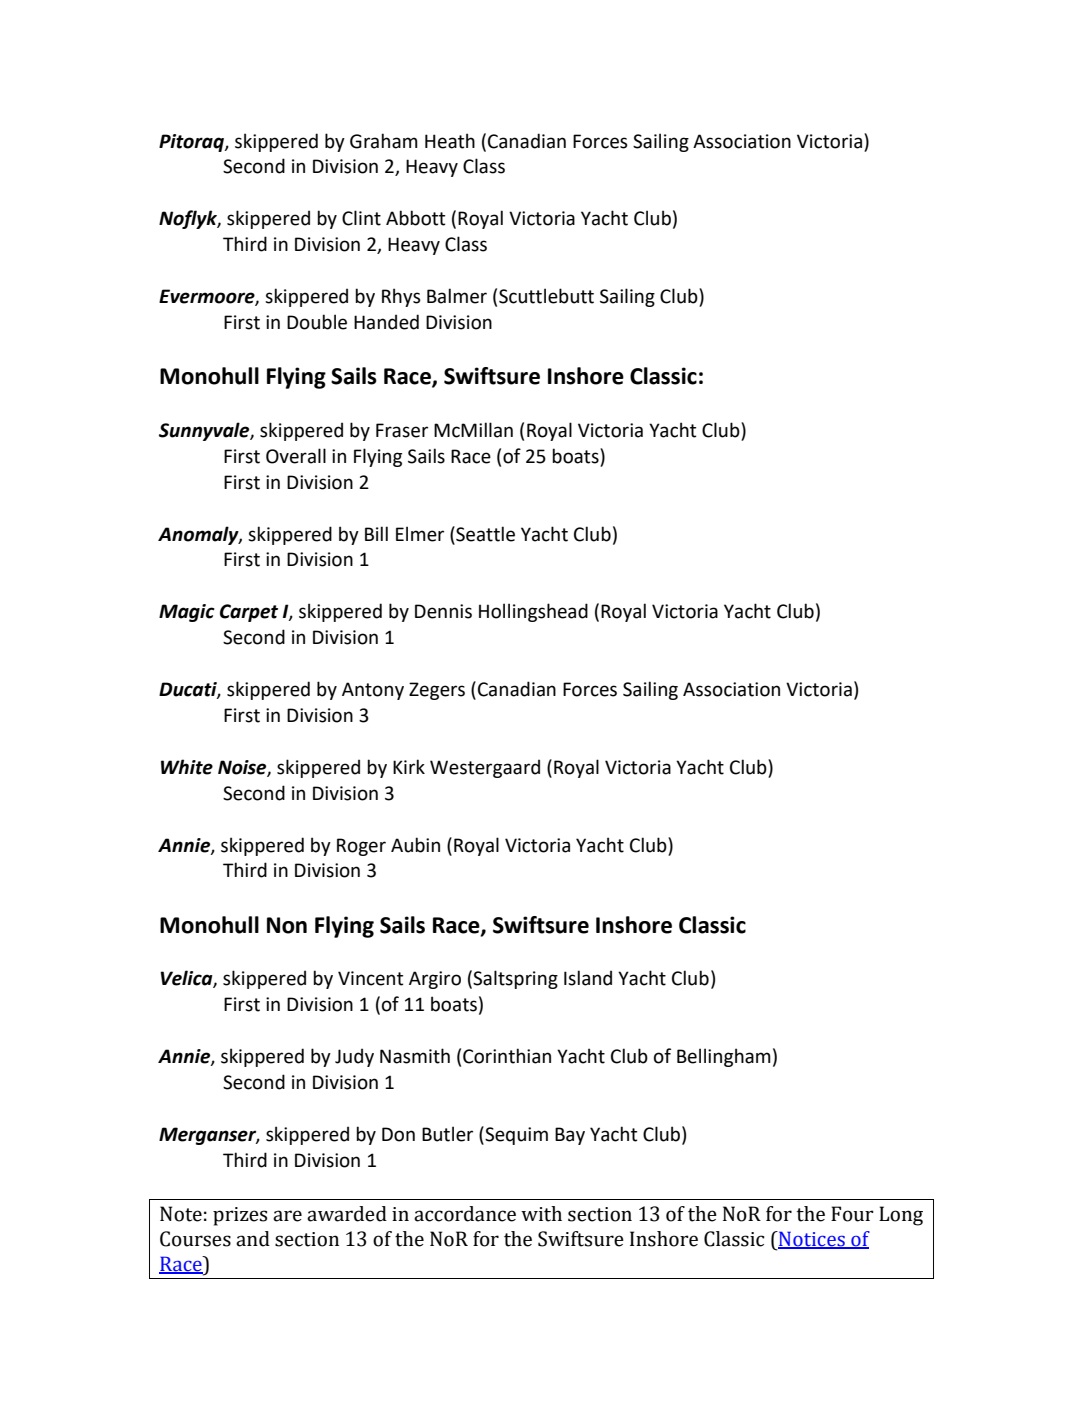 The image size is (1083, 1401). I want to click on Four, so click(852, 1214).
